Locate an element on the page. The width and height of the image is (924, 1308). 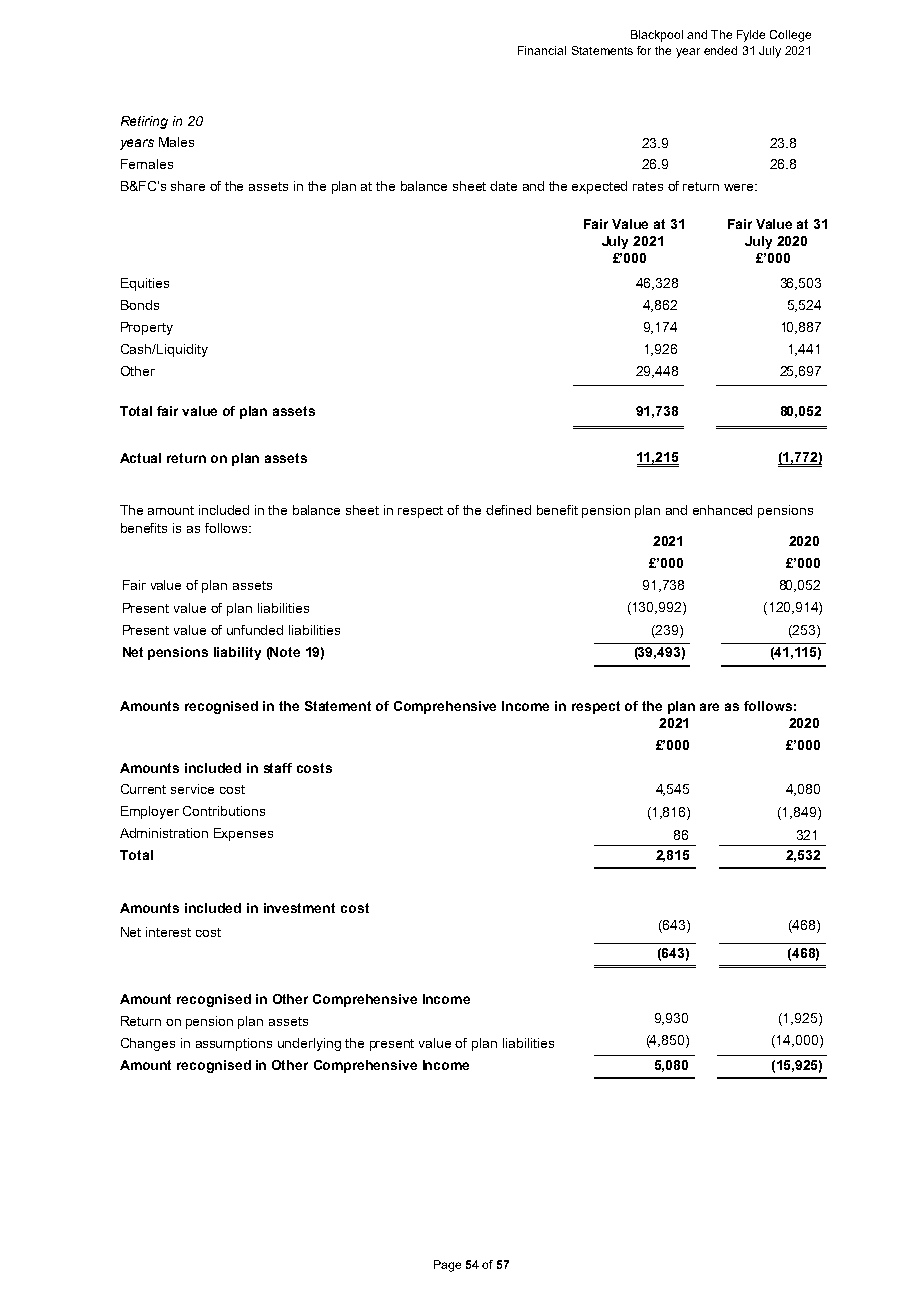
ended is located at coordinates (720, 50).
